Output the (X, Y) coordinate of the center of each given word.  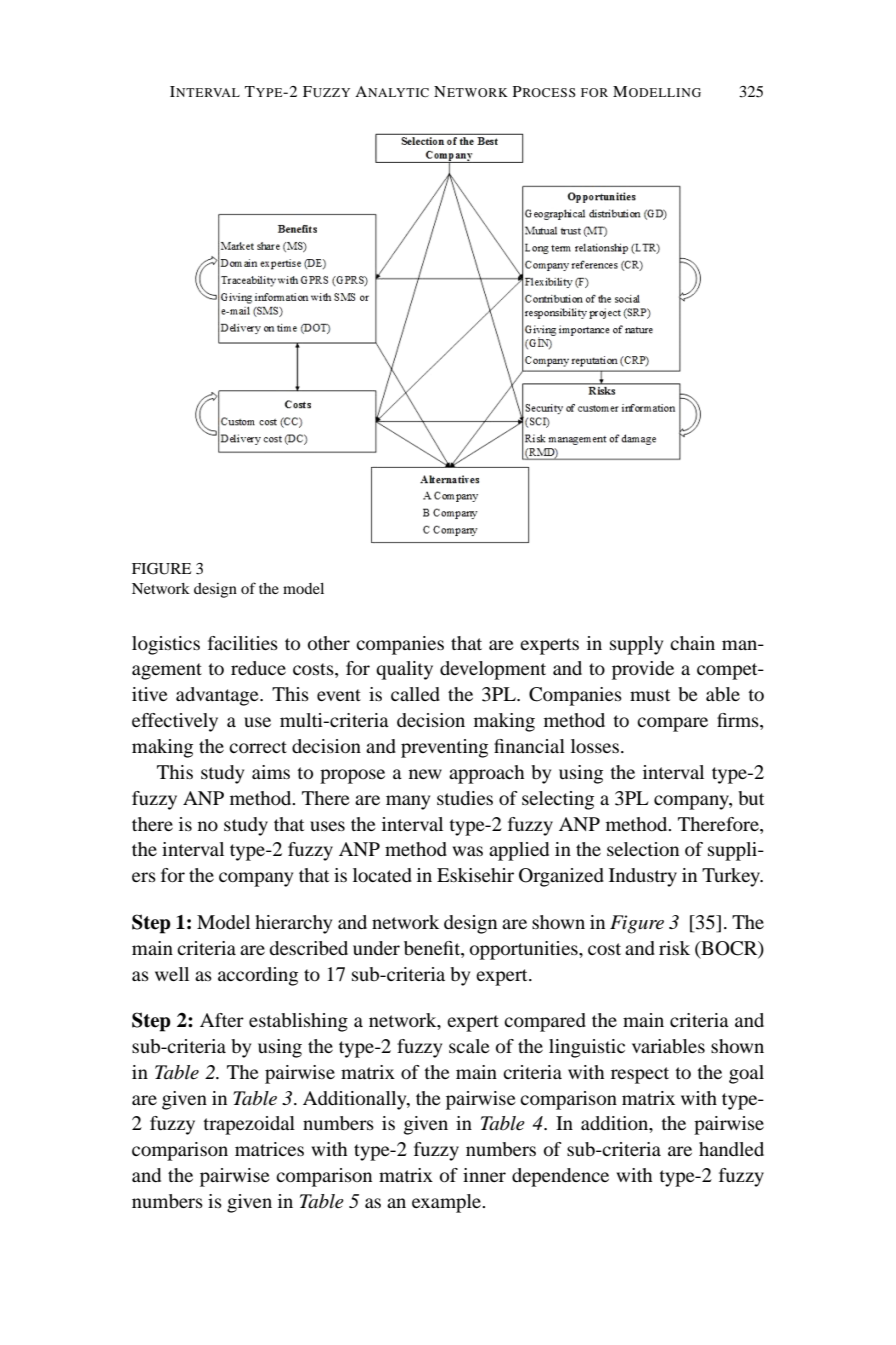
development (493, 670)
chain (692, 643)
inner (484, 1175)
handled (731, 1149)
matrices (269, 1149)
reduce (258, 668)
